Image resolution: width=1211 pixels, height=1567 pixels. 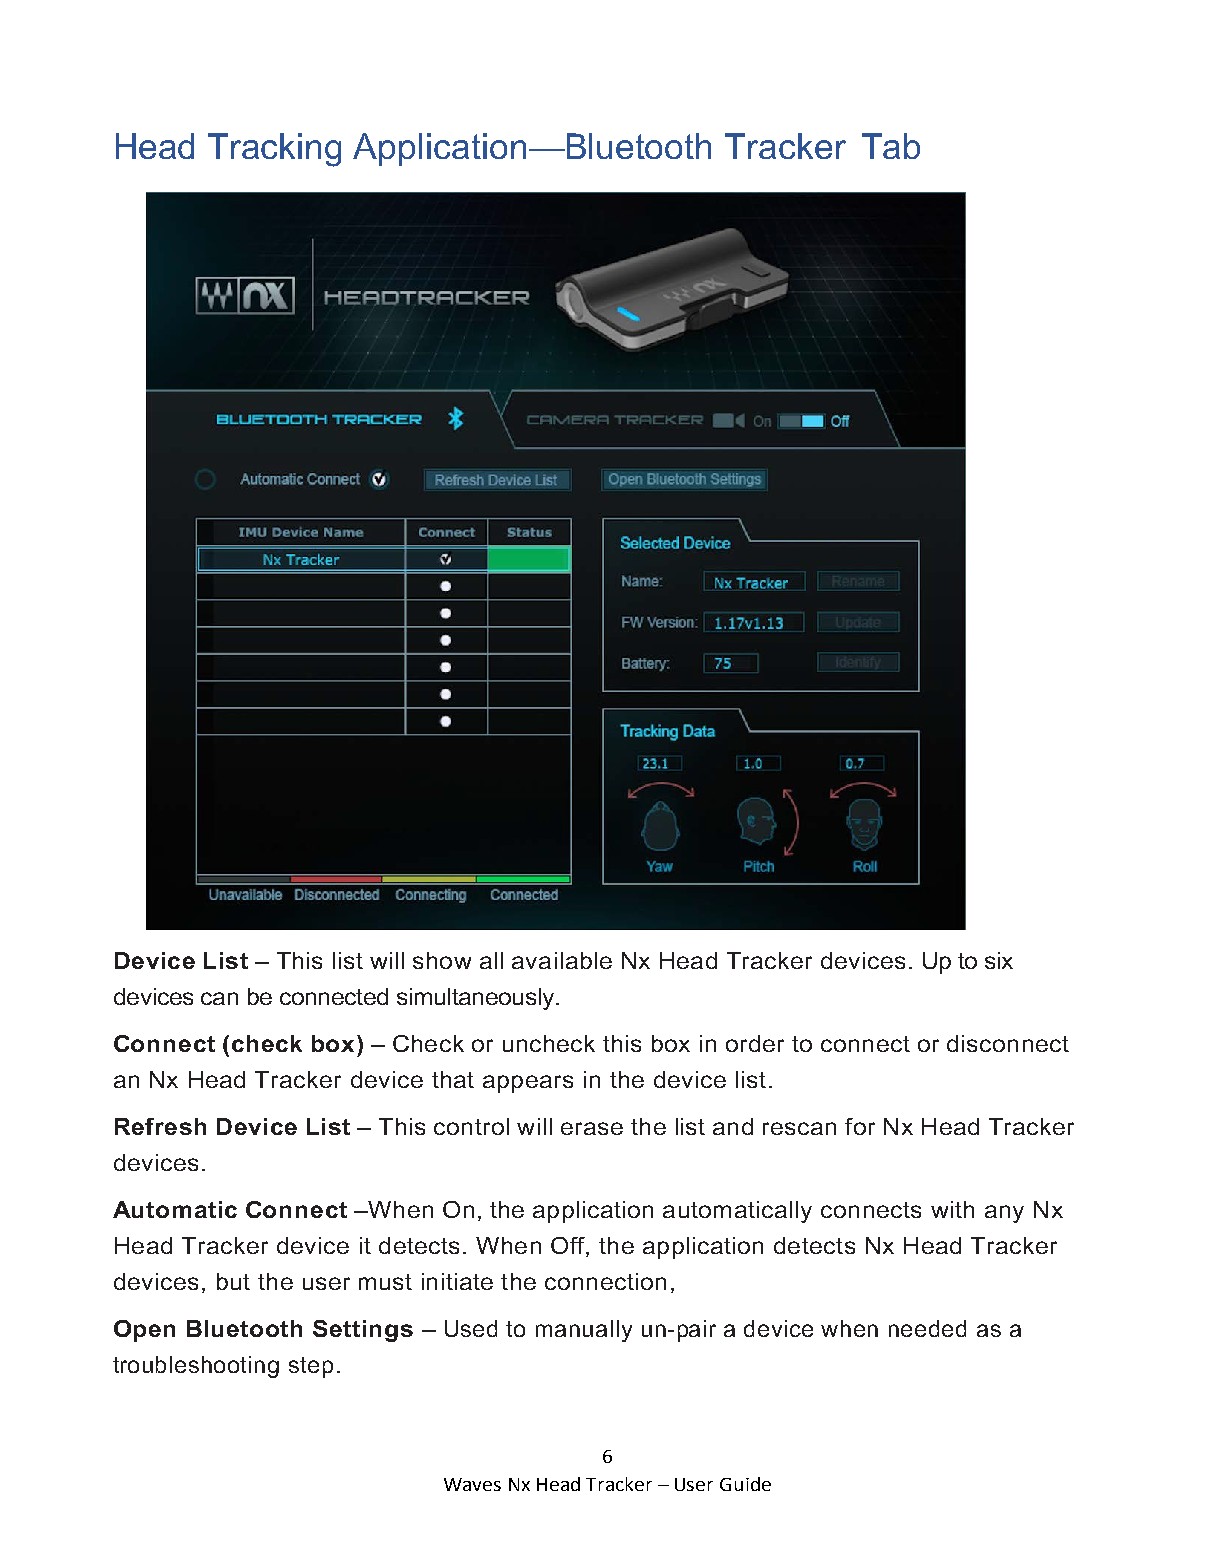 I want to click on Tab, so click(x=891, y=146).
